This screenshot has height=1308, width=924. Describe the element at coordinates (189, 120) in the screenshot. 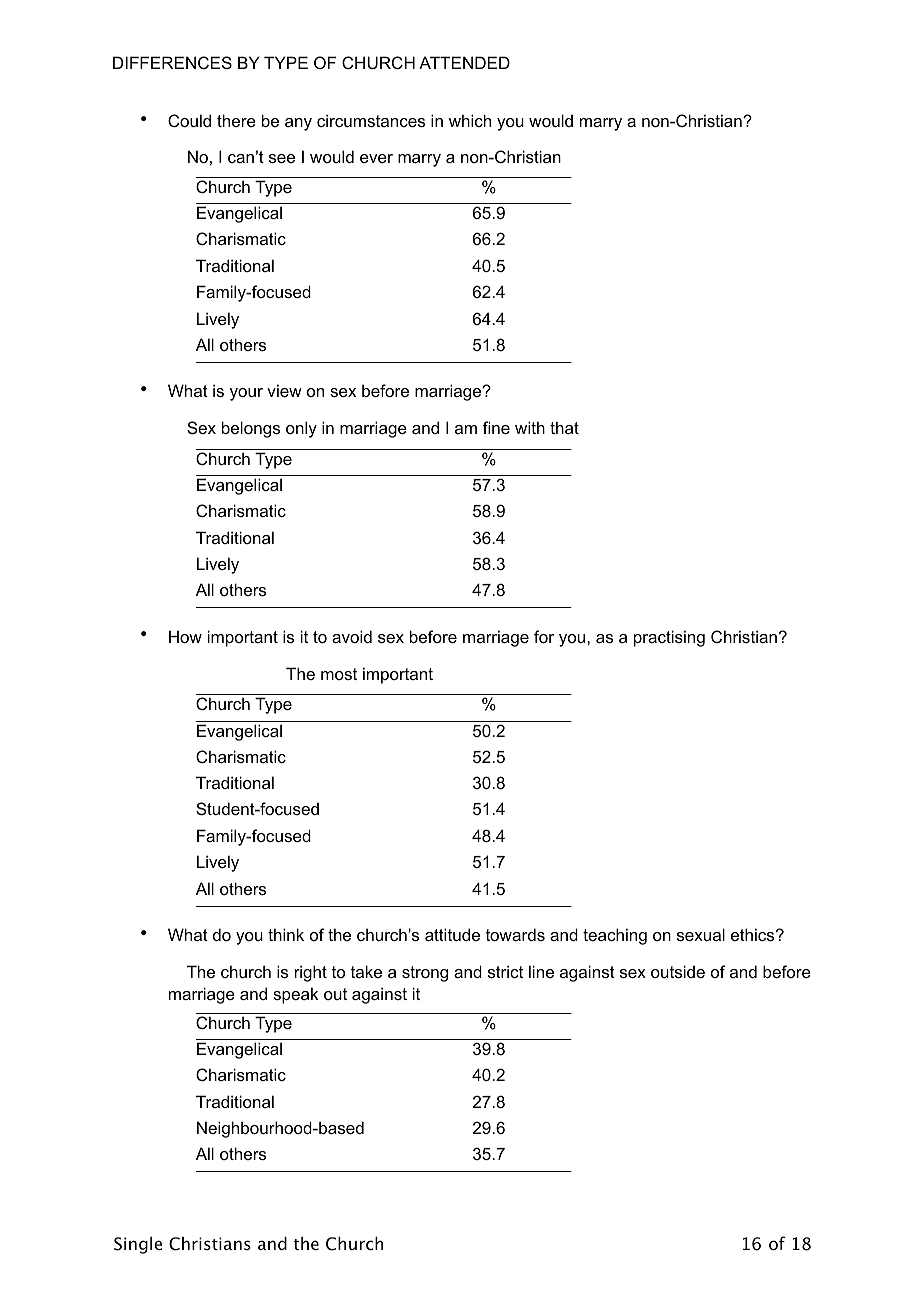

I see `Could` at that location.
